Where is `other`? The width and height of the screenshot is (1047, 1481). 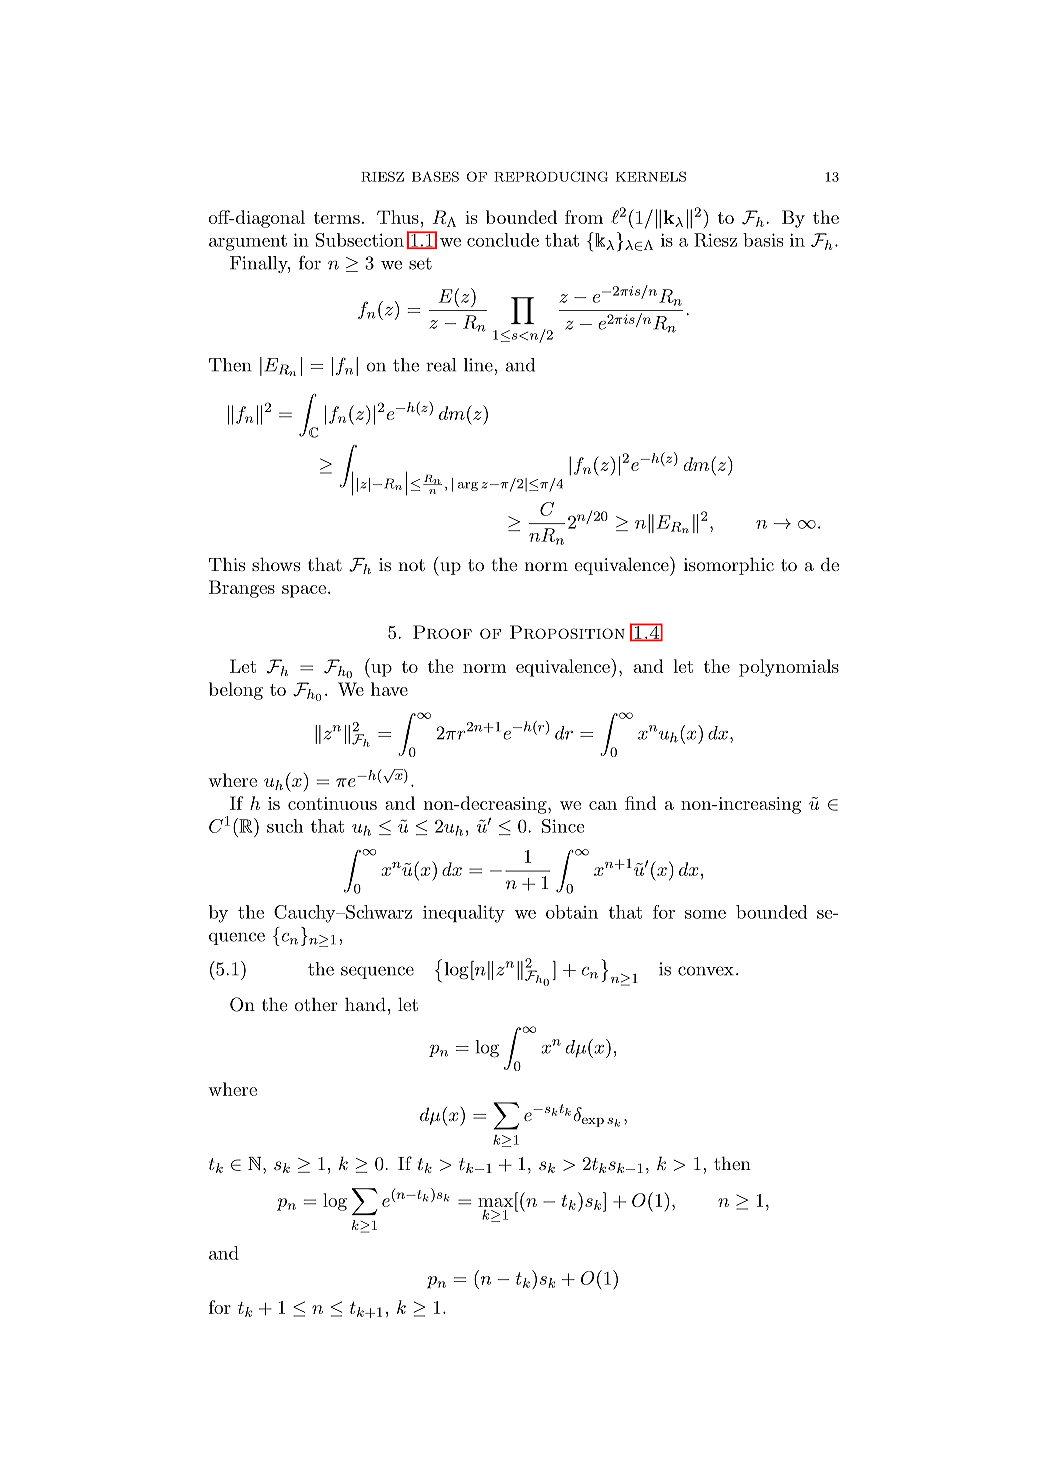 other is located at coordinates (316, 1004).
